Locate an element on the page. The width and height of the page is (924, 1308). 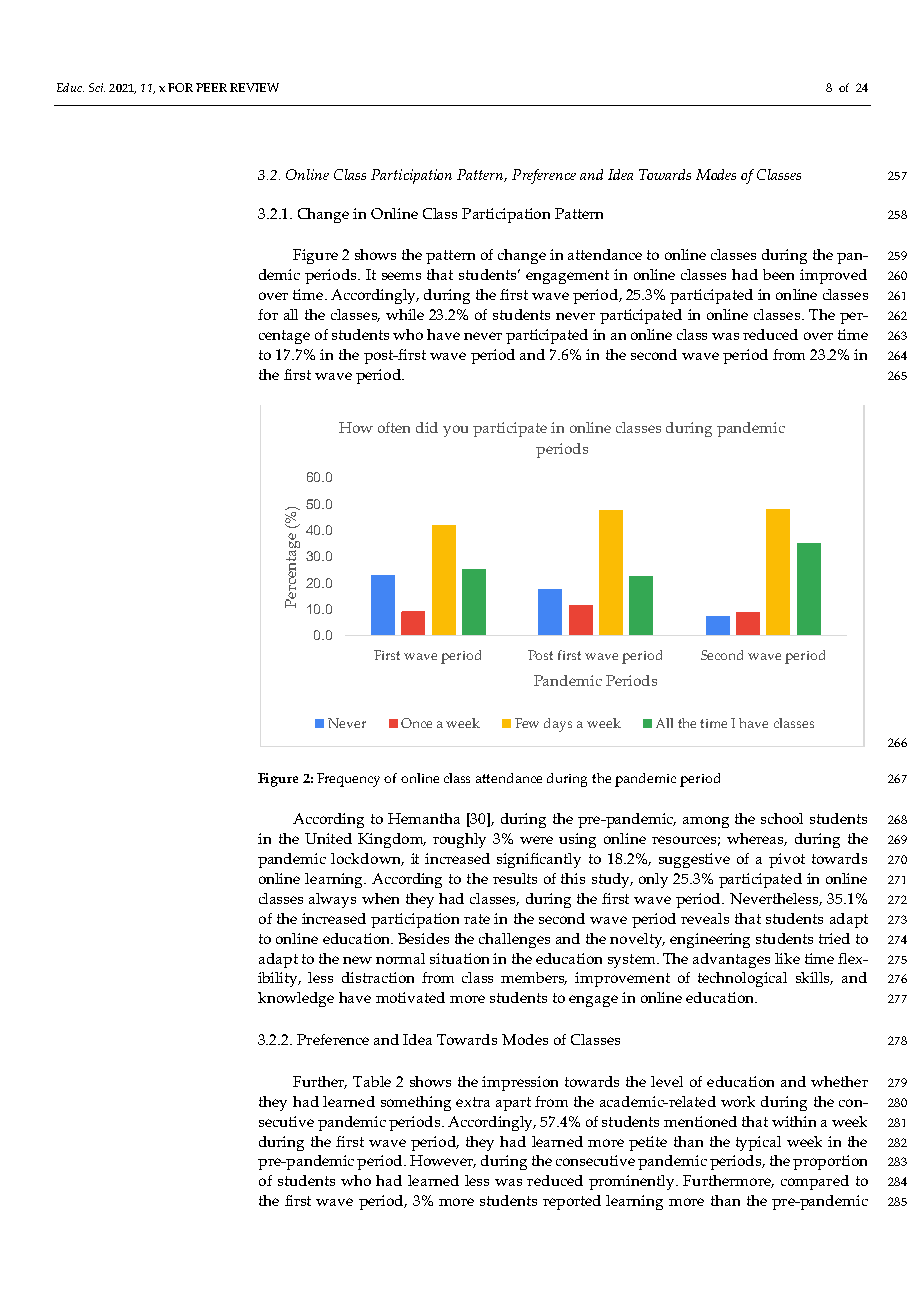
been is located at coordinates (778, 274).
